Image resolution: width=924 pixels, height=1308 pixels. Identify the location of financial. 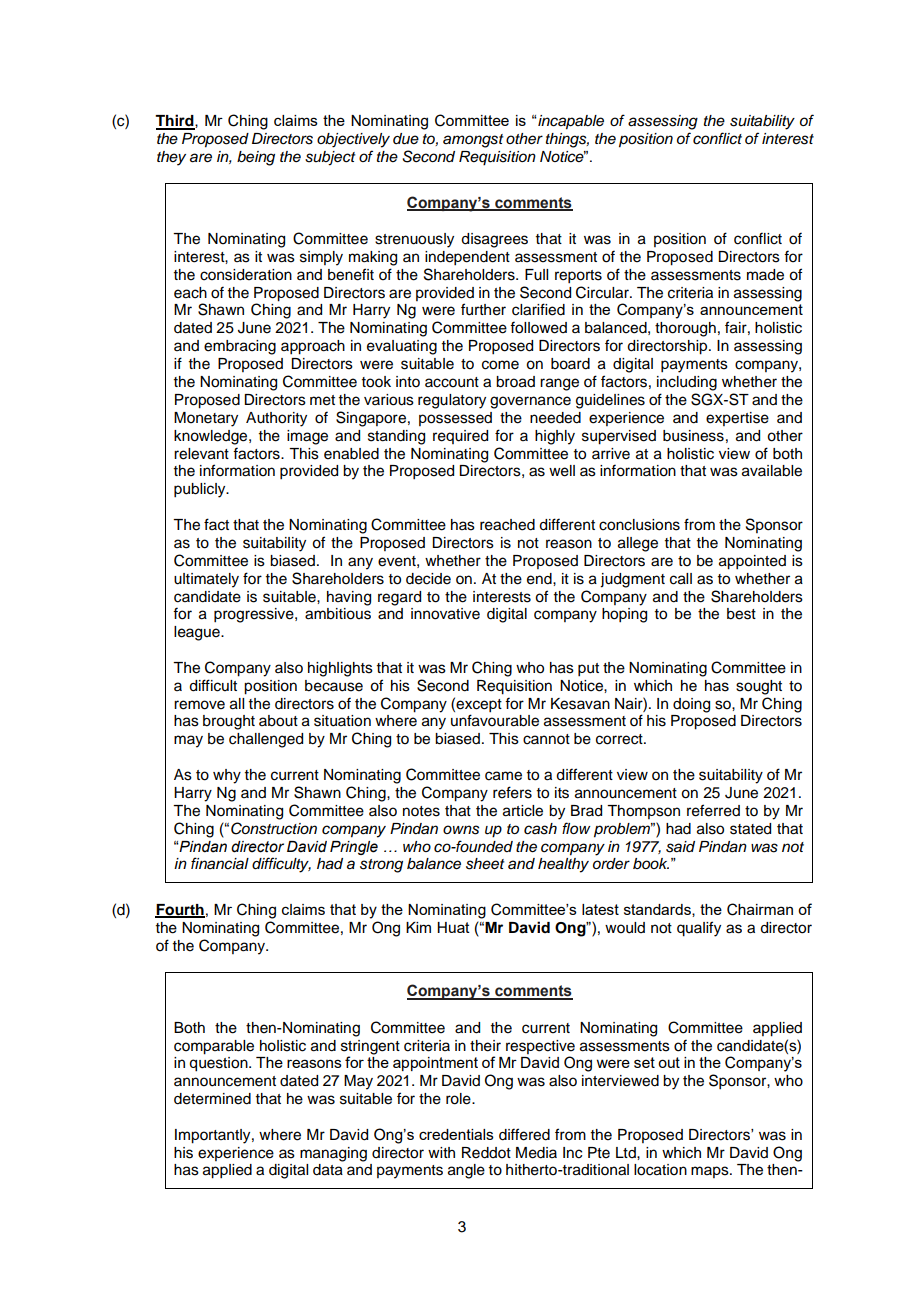
(220, 863).
